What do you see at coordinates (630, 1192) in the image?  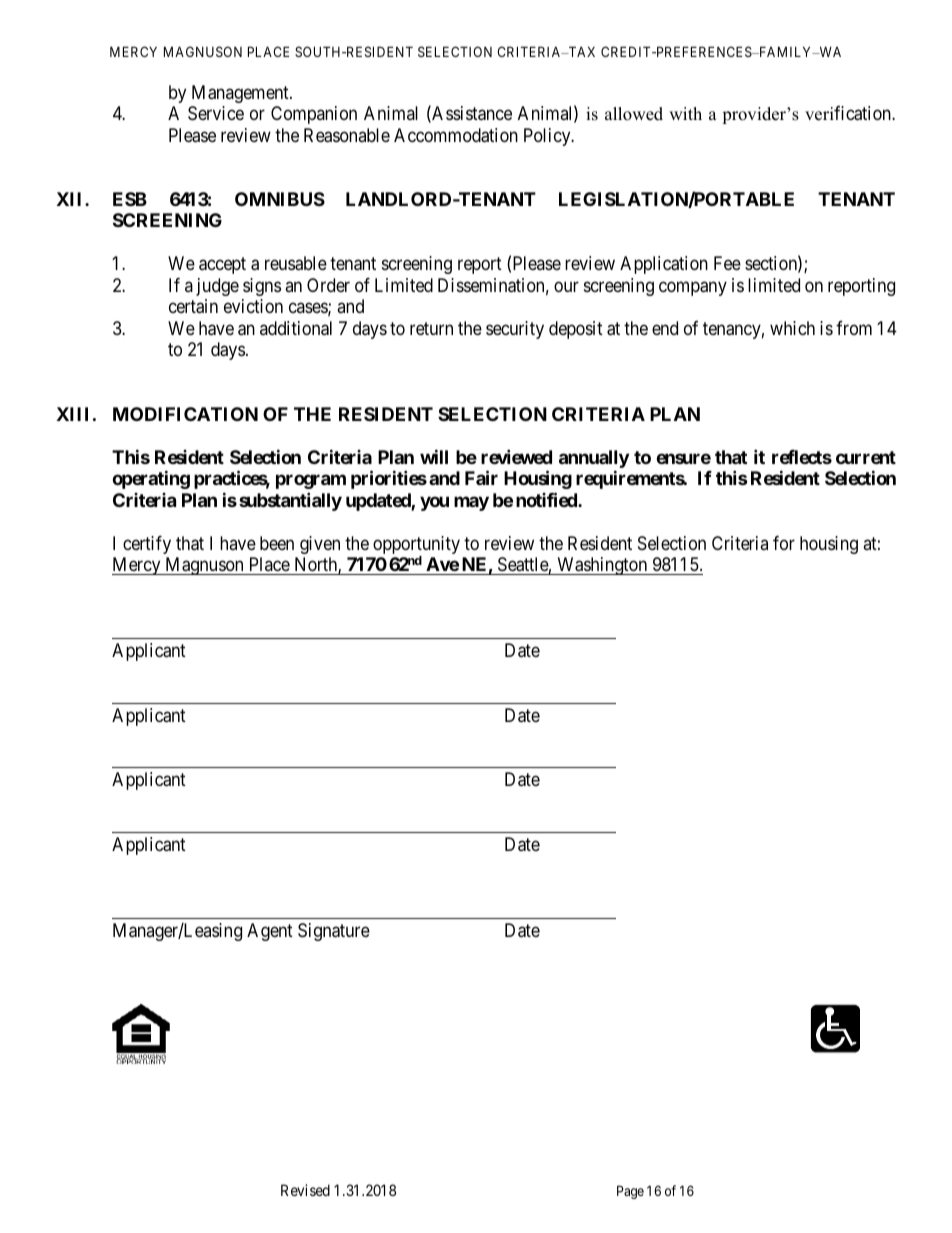 I see `Page` at bounding box center [630, 1192].
